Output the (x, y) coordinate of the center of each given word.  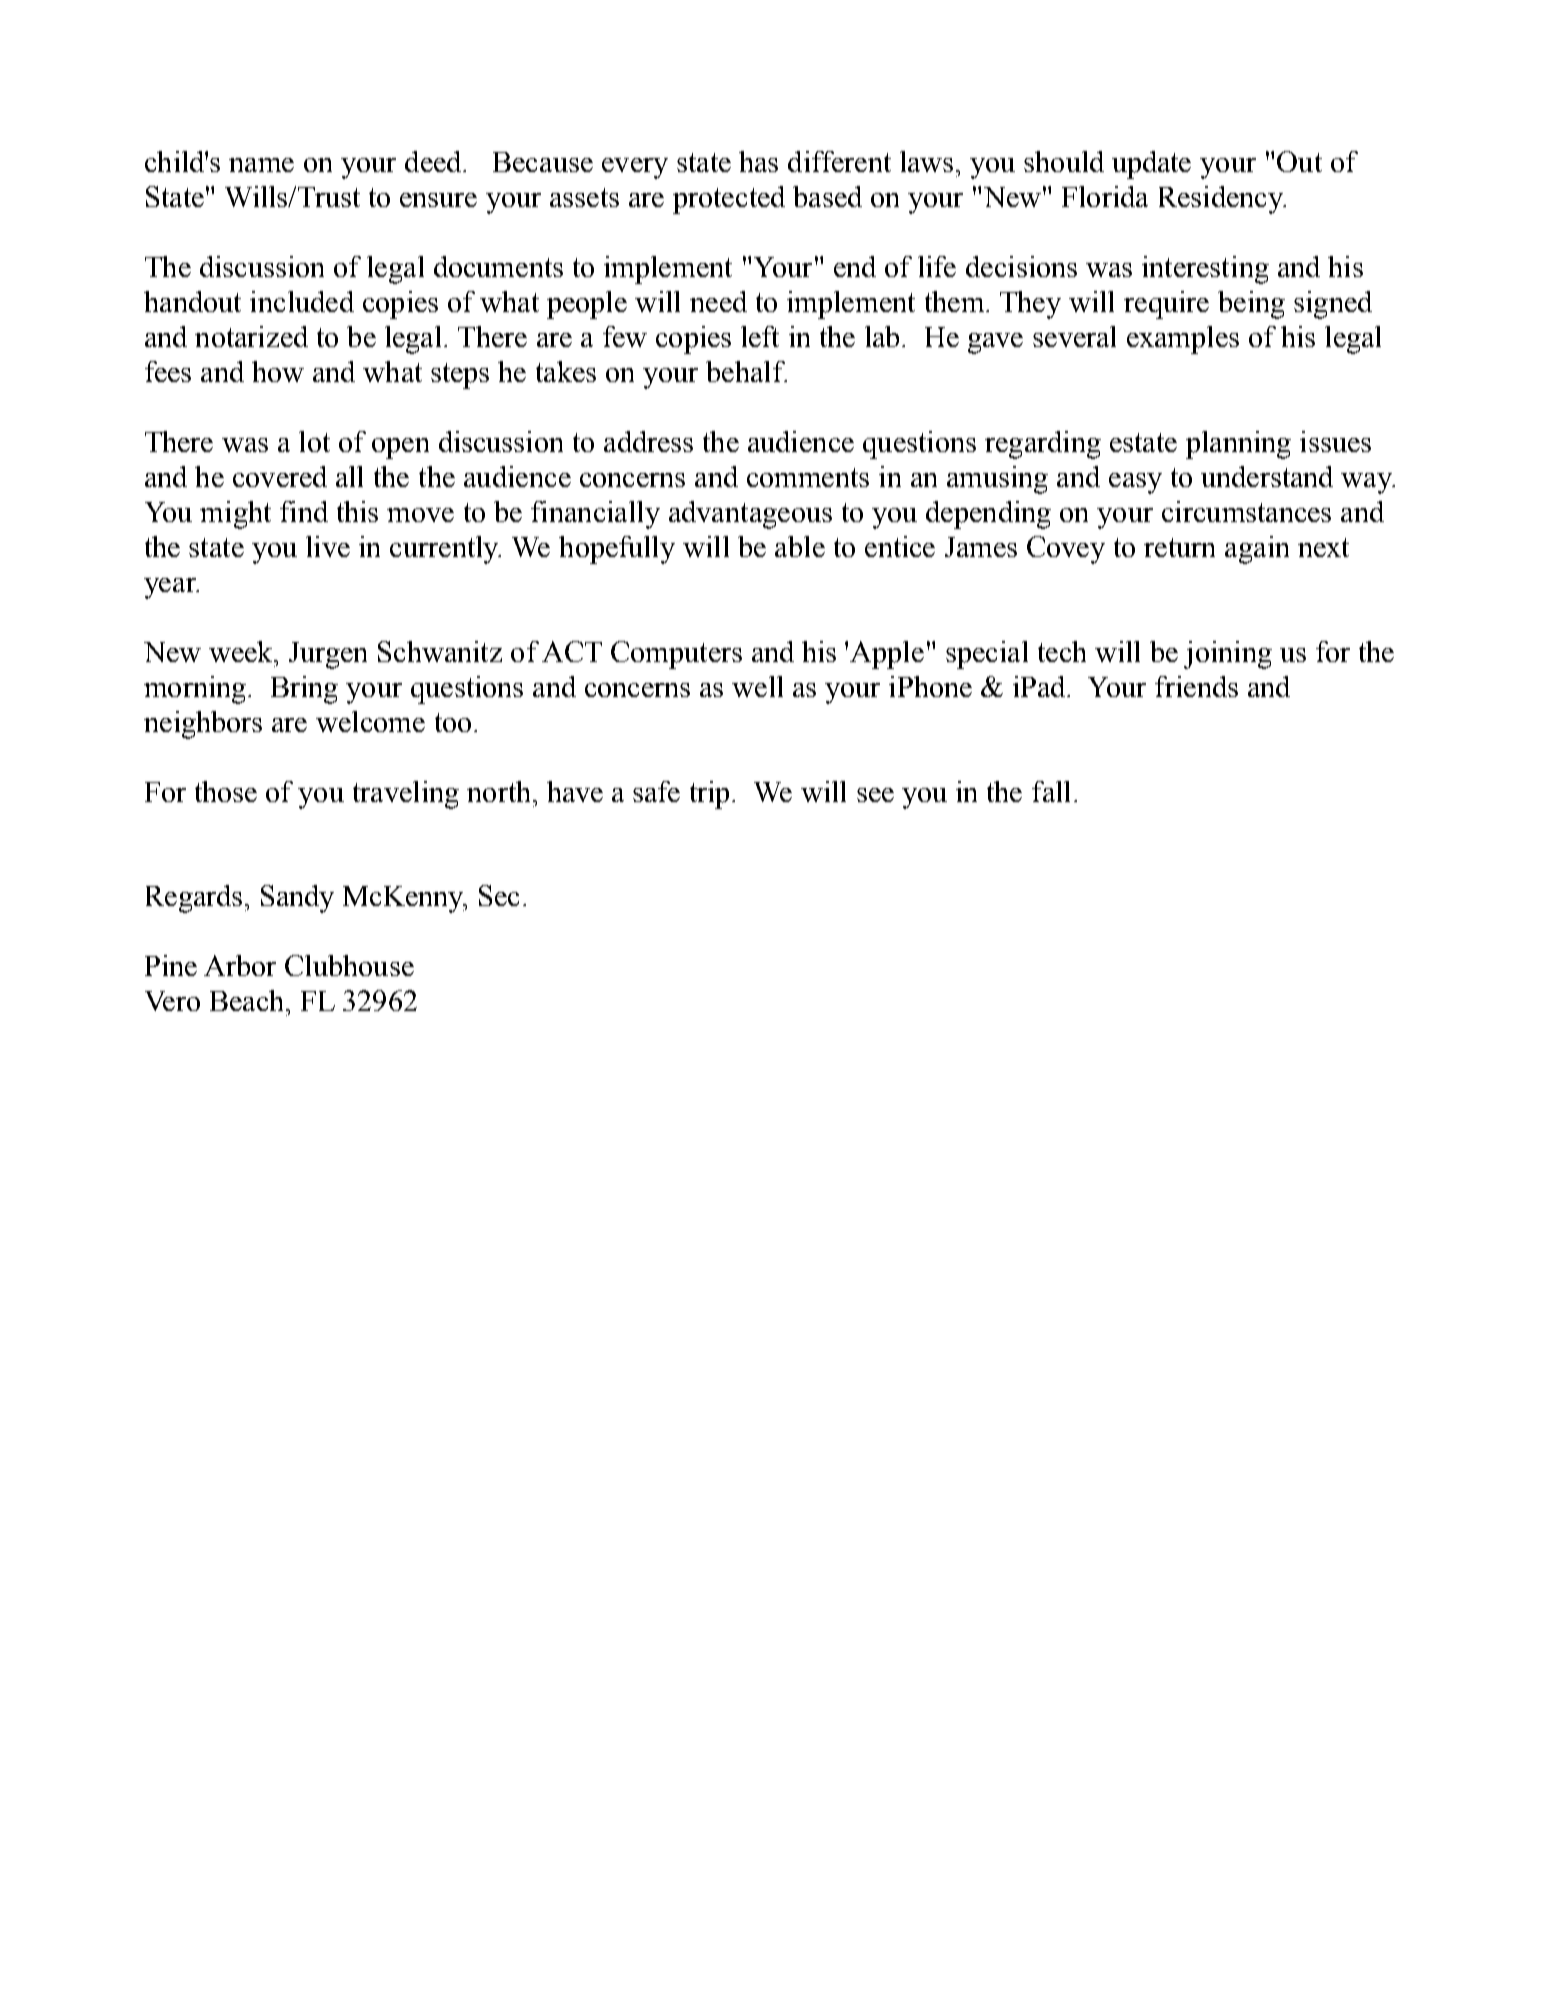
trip (711, 795)
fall (1051, 791)
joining (1228, 655)
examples (1183, 340)
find (304, 511)
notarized (251, 336)
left (760, 336)
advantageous (750, 515)
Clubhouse (349, 965)
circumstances (1246, 511)
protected (729, 200)
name (261, 165)
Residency (1222, 200)
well (757, 686)
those (226, 791)
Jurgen (328, 655)
